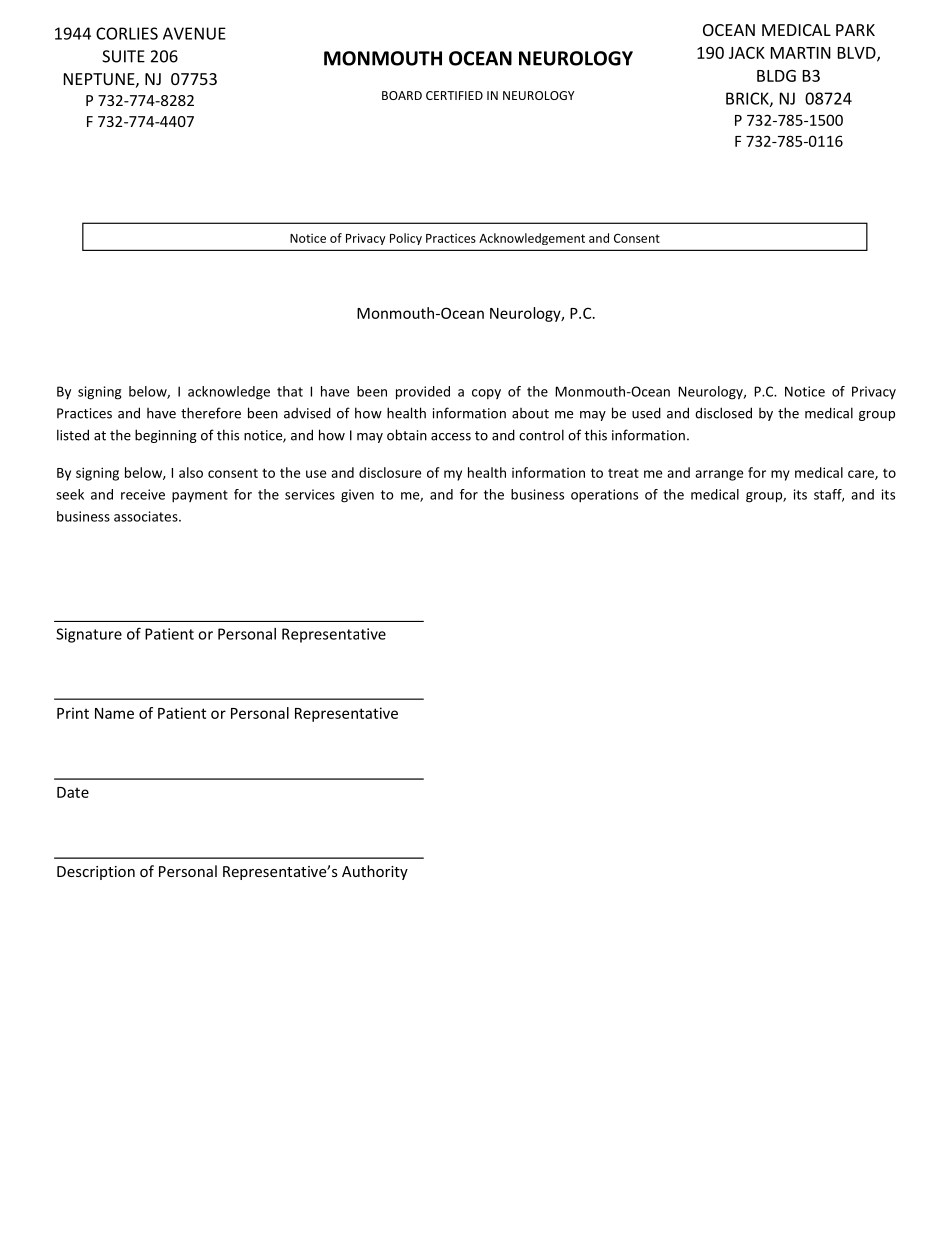 This page has height=1233, width=952. I want to click on copy, so click(486, 394).
